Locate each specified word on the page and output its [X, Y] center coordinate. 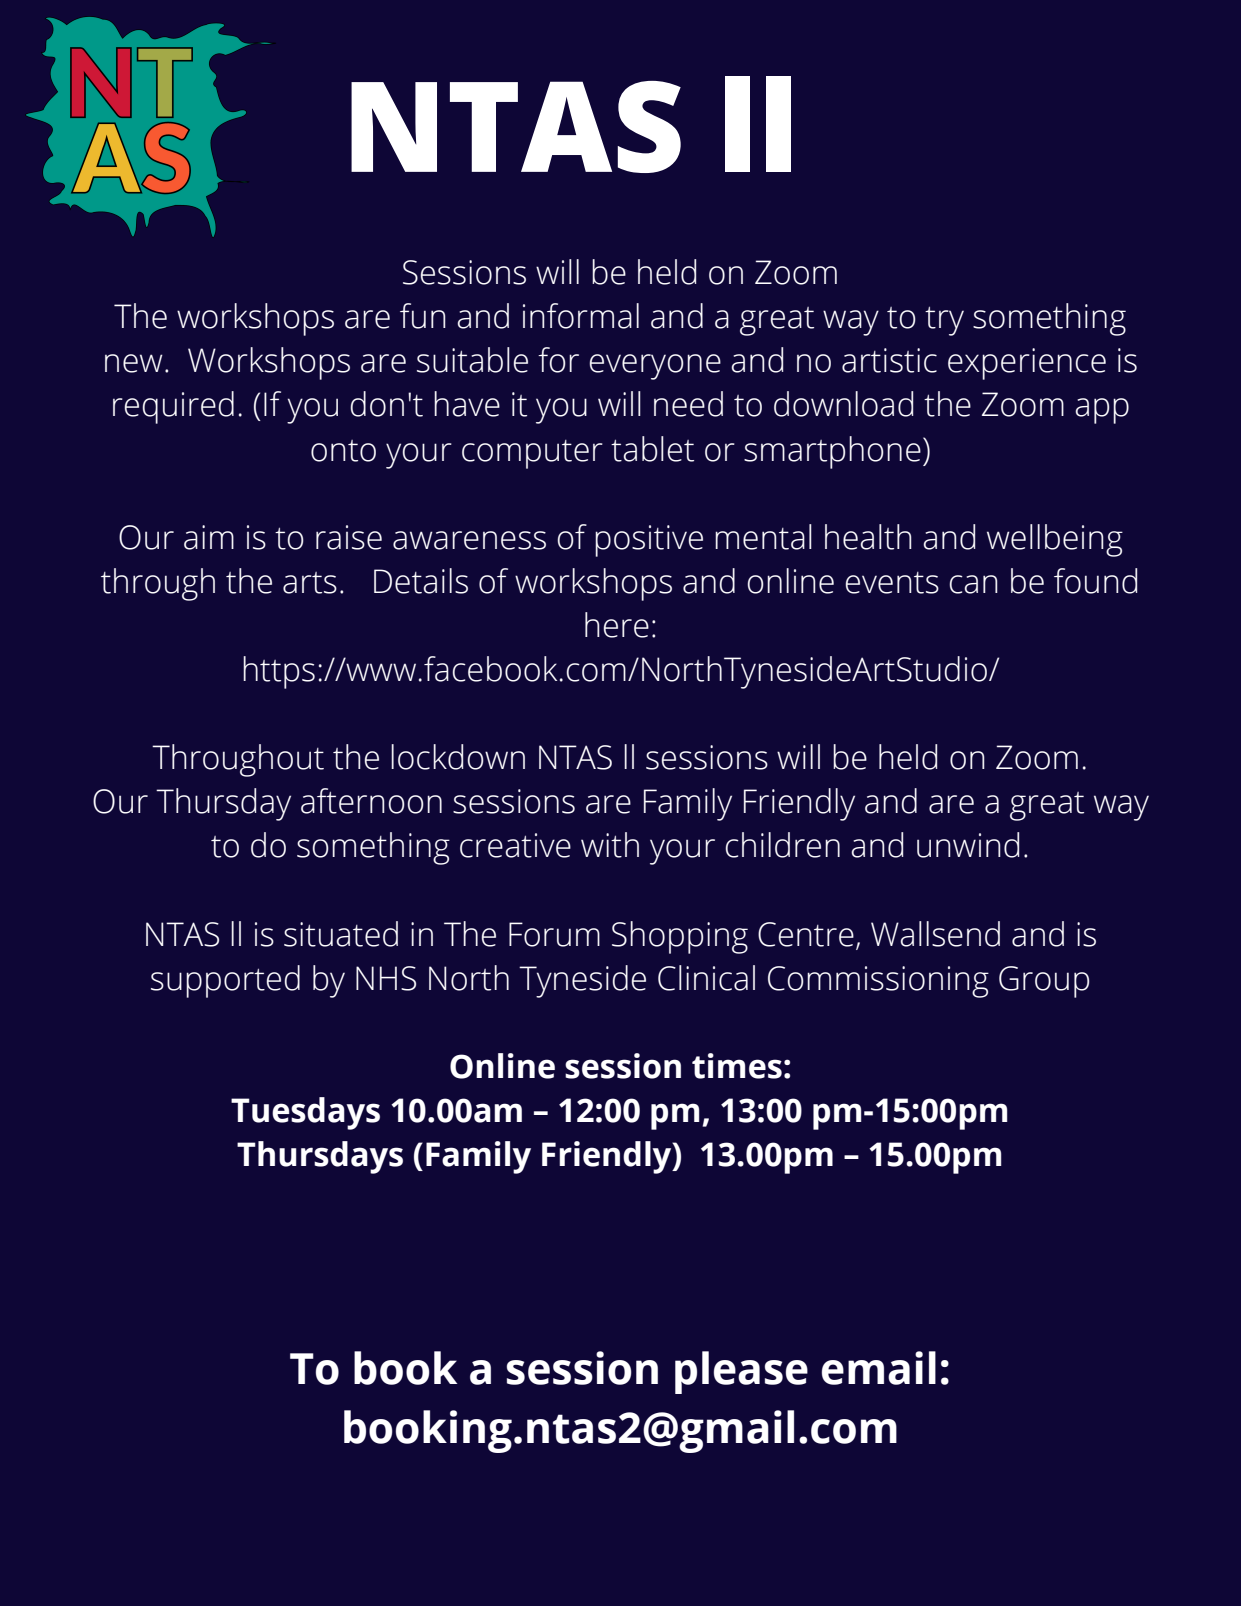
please [741, 1372]
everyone [655, 367]
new [134, 363]
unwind [968, 845]
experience [1027, 364]
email [879, 1368]
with [610, 845]
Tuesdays [305, 1113]
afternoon [371, 801]
